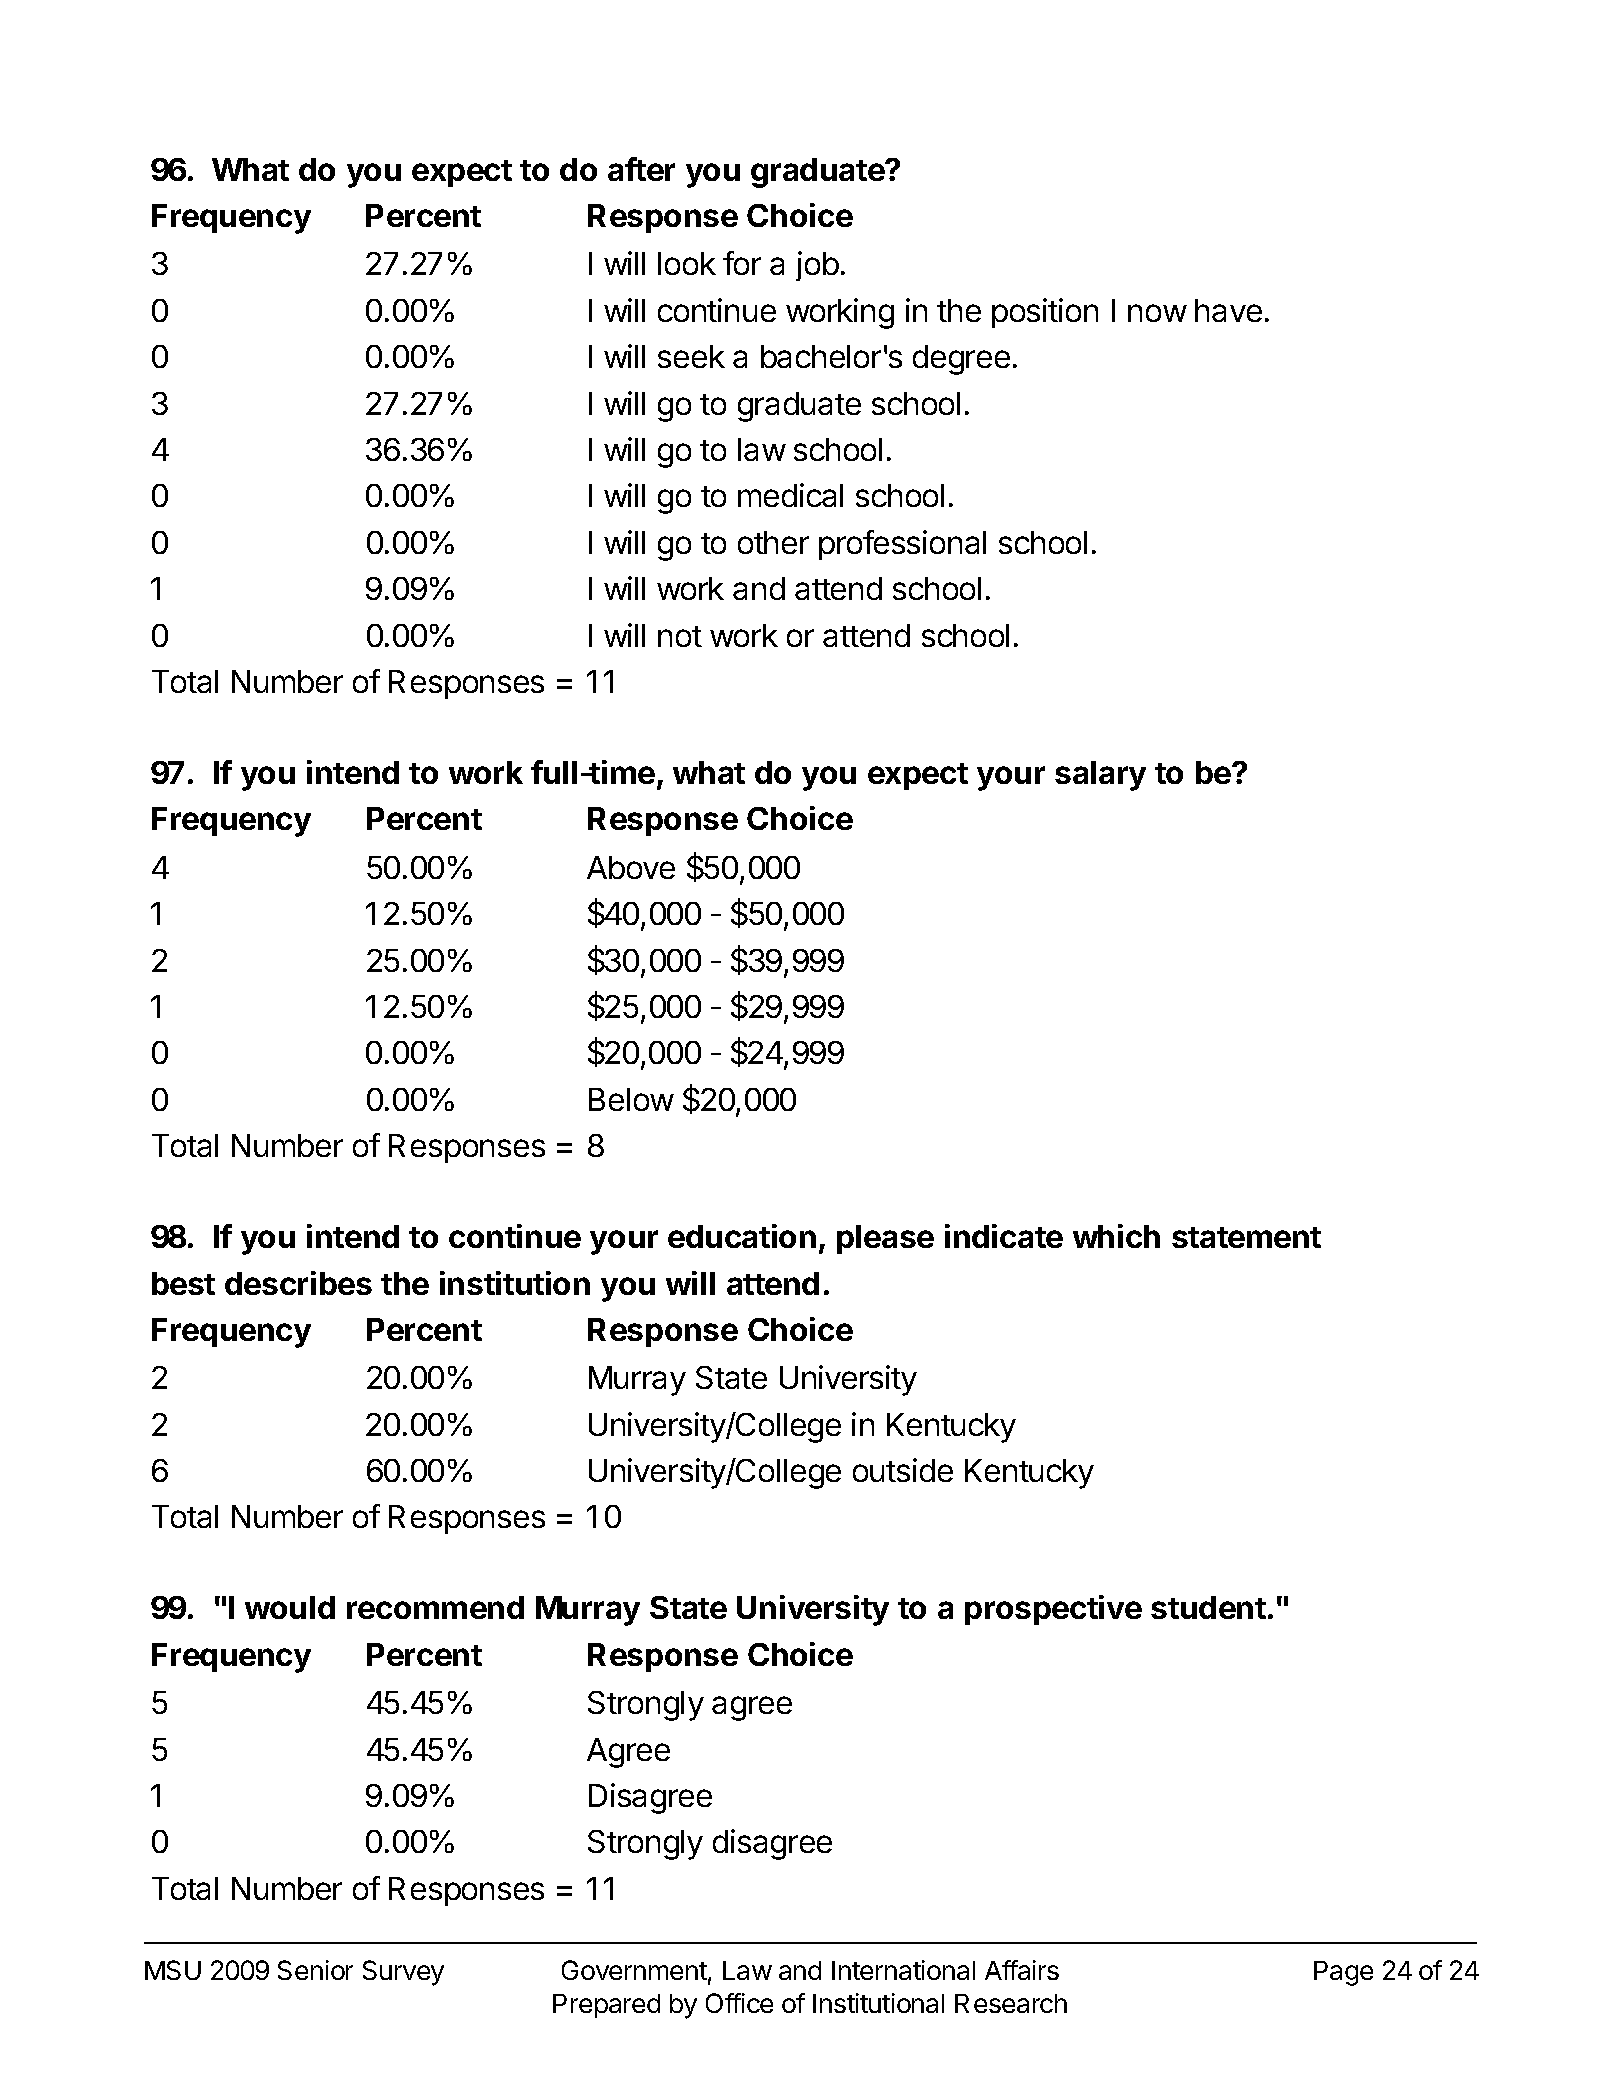  I want to click on Senior, so click(315, 1970).
